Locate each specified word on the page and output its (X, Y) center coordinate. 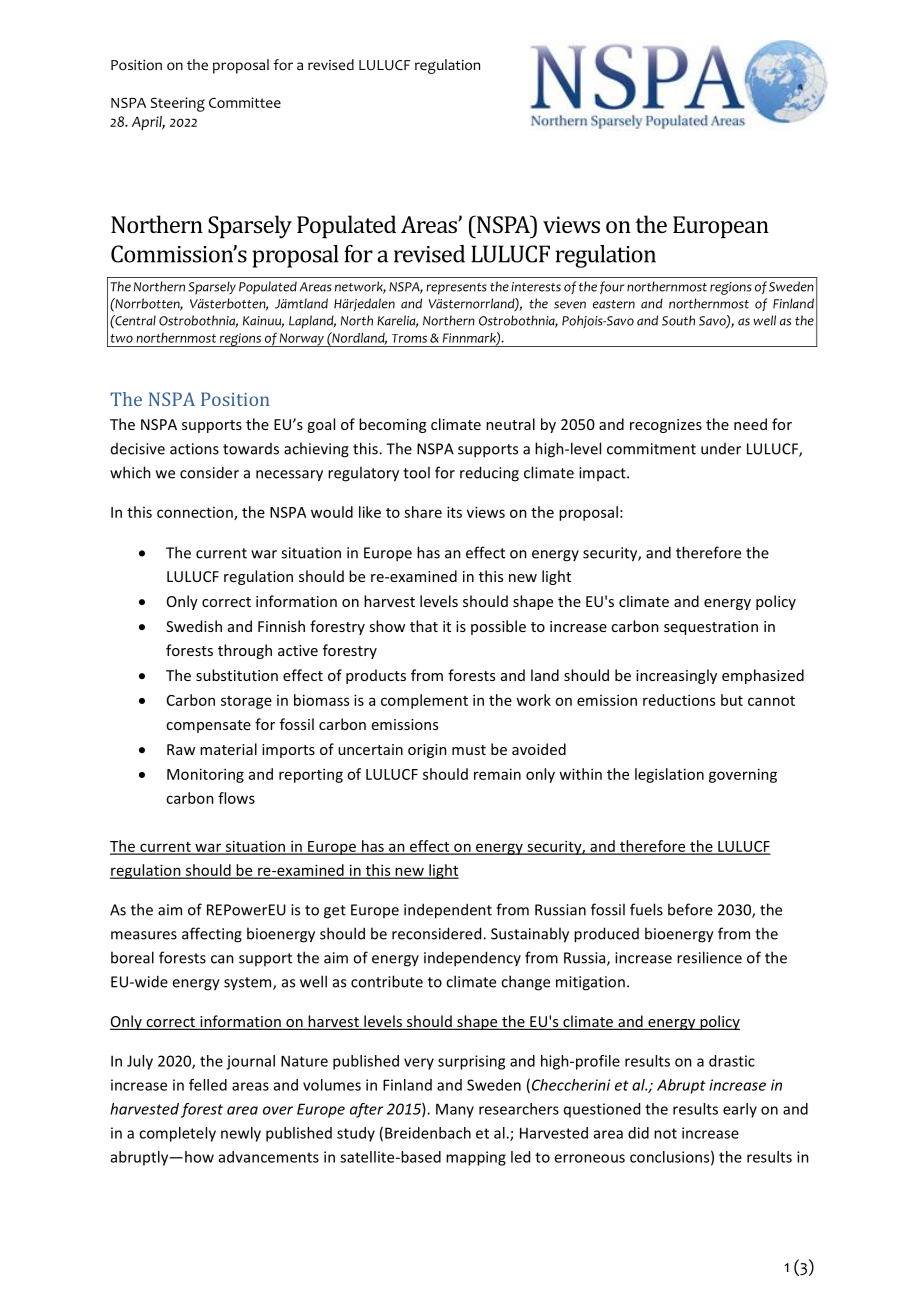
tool (416, 472)
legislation (669, 775)
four (612, 287)
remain (497, 774)
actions (194, 449)
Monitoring (205, 775)
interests (536, 287)
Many (455, 1110)
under (721, 449)
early (740, 1110)
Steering (178, 104)
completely (177, 1134)
